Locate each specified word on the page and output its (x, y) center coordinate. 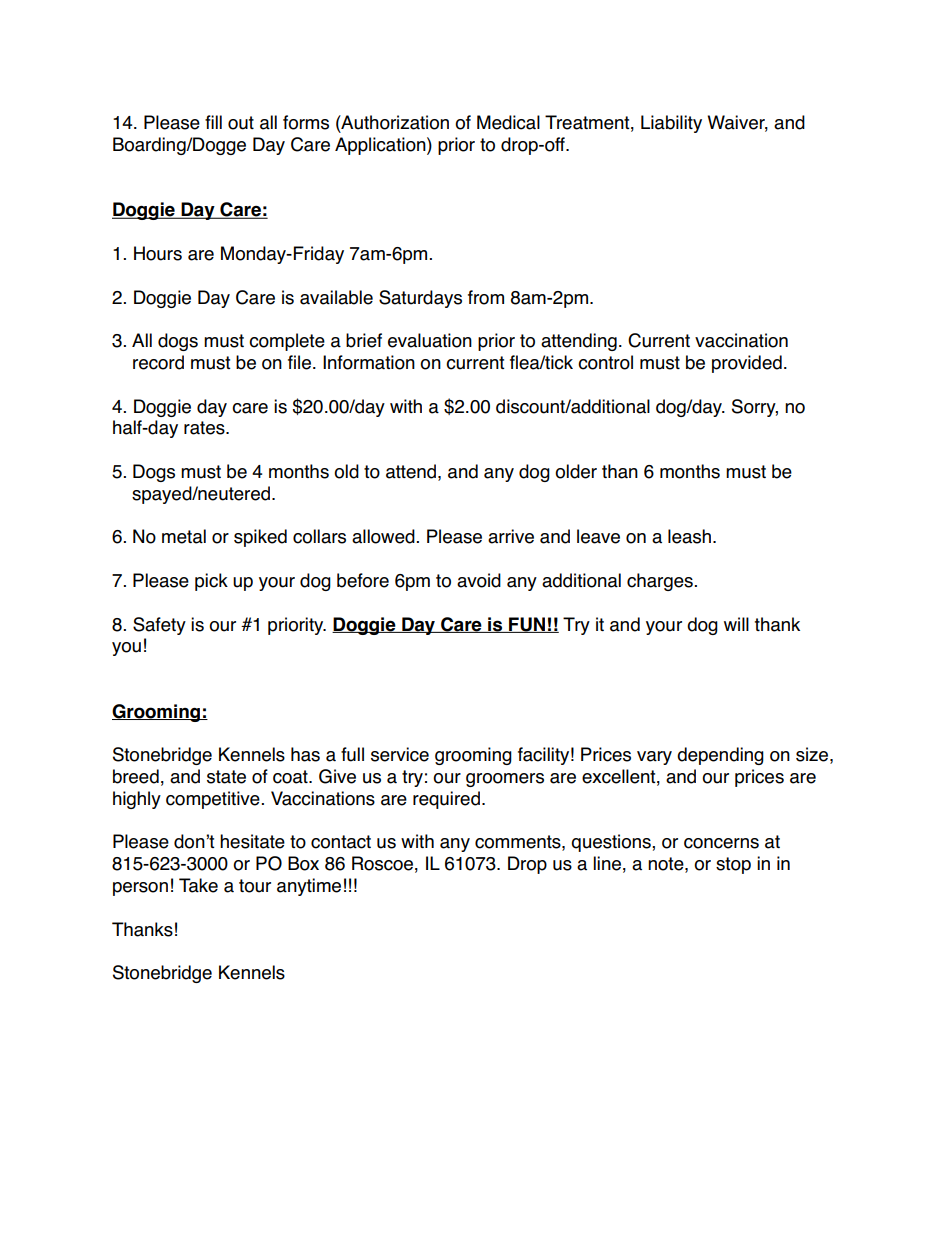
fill (213, 122)
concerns (721, 843)
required (446, 800)
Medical (508, 122)
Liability (671, 124)
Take (198, 885)
